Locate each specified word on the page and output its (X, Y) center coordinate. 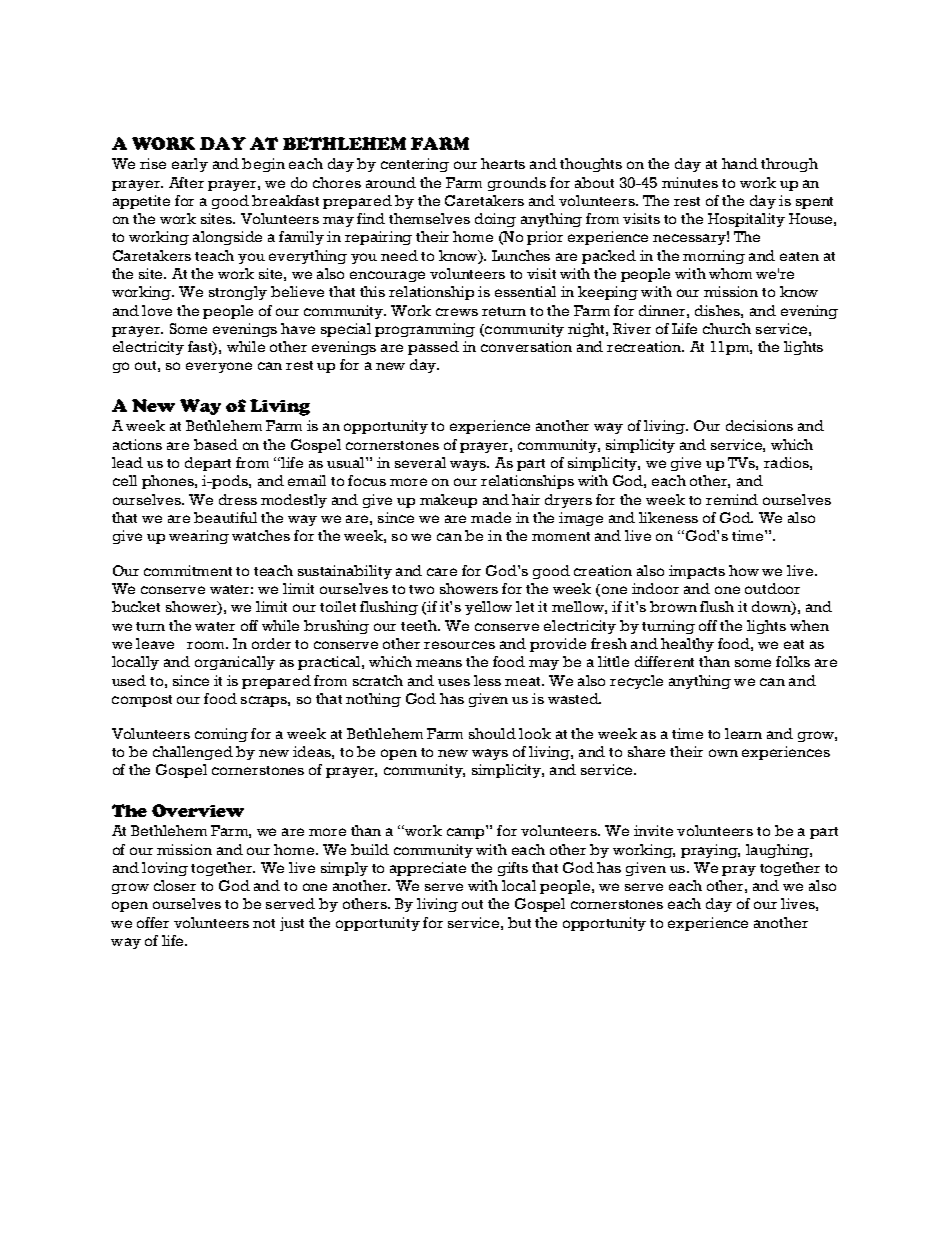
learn (743, 733)
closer (175, 885)
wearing (199, 537)
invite (653, 830)
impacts (697, 572)
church (727, 328)
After (186, 182)
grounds (517, 184)
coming (221, 735)
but (519, 922)
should (492, 733)
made (491, 517)
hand (740, 163)
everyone (219, 367)
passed (433, 348)
